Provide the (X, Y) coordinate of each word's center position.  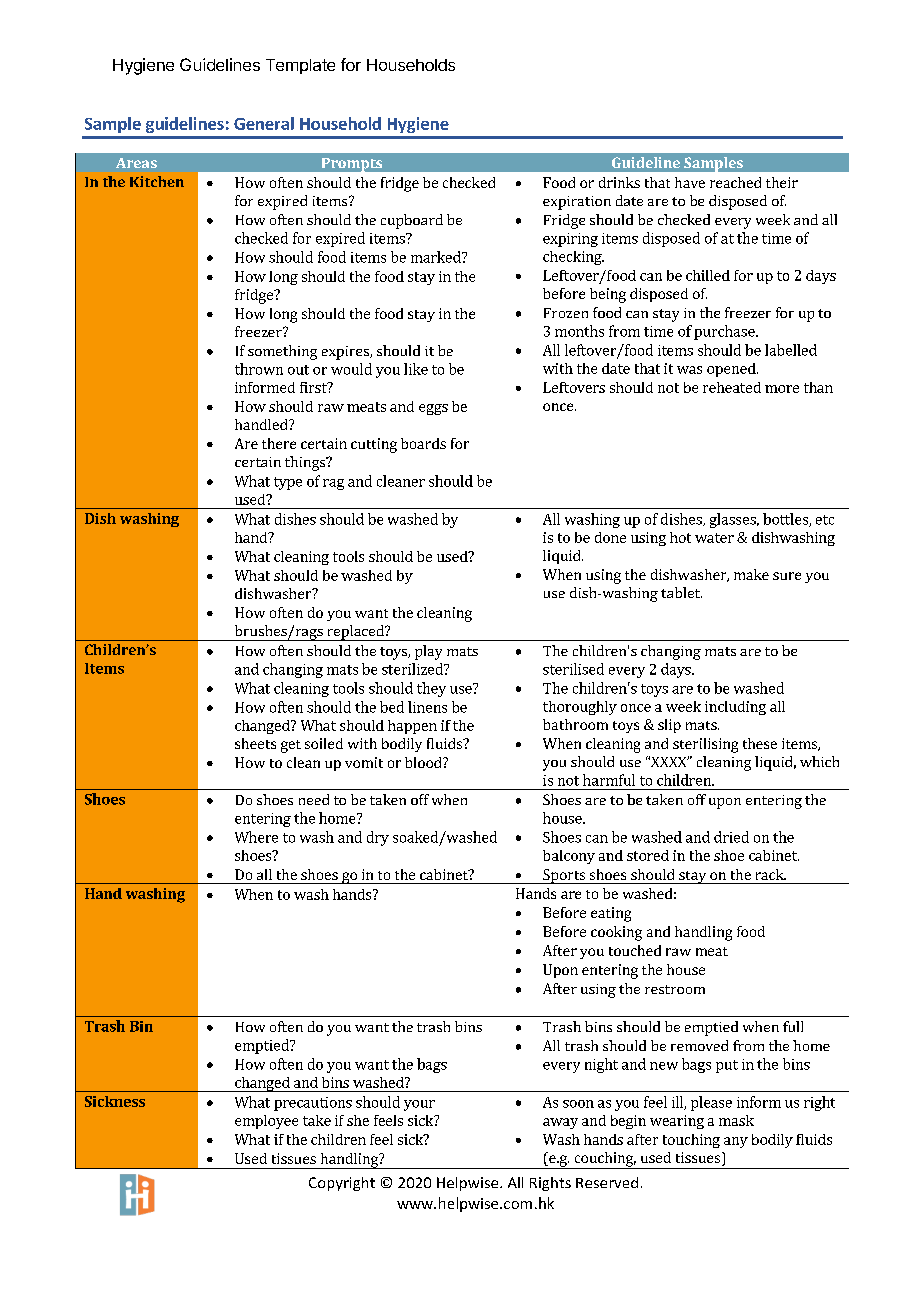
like (416, 369)
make (751, 574)
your (419, 1105)
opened (732, 370)
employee (266, 1122)
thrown (259, 369)
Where (256, 837)
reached (735, 182)
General (264, 123)
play (428, 652)
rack (771, 874)
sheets (255, 743)
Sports (564, 876)
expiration (577, 203)
